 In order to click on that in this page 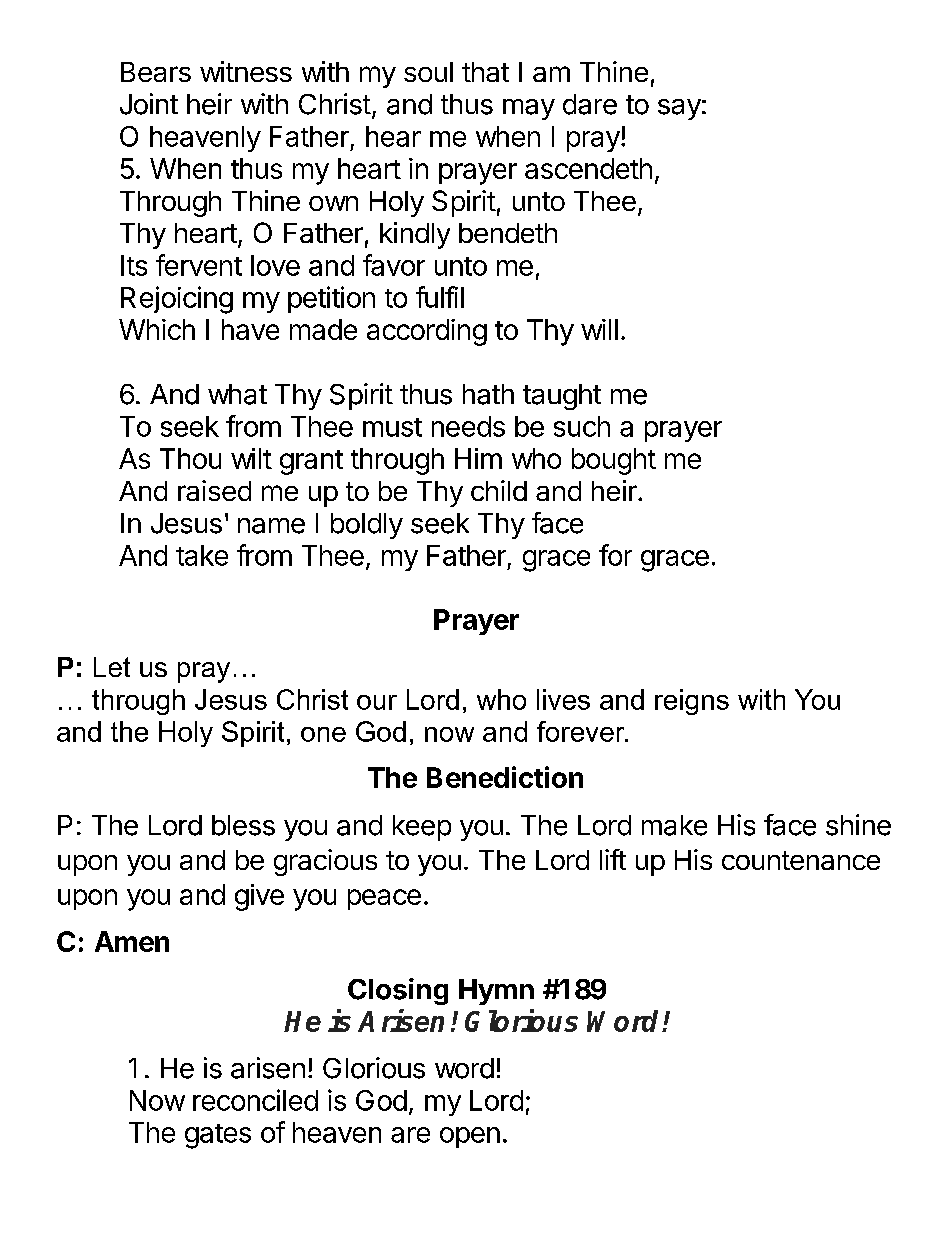, I will do `click(485, 72)`.
